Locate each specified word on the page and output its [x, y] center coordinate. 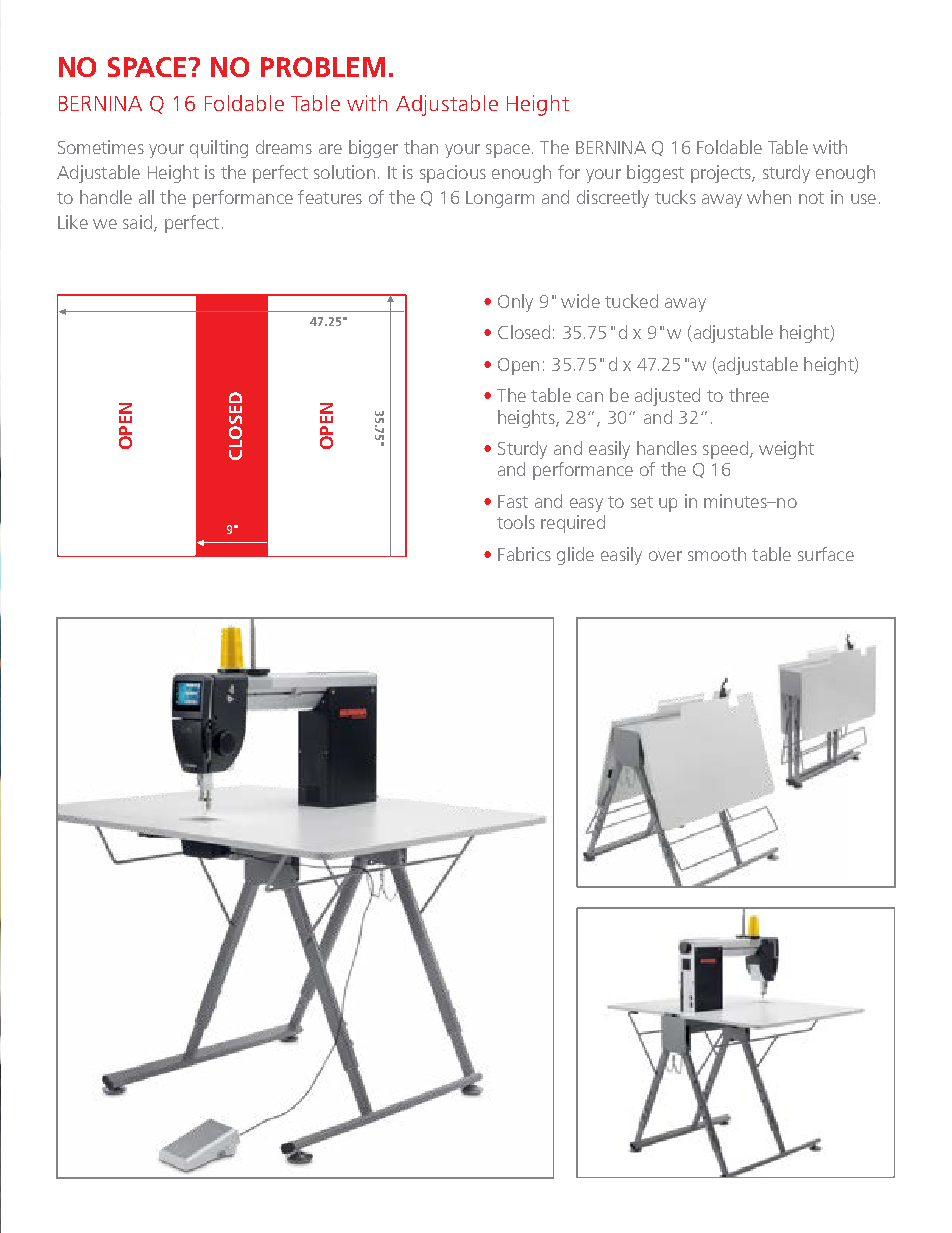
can [590, 397]
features [330, 197]
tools [516, 522]
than [421, 147]
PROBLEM [323, 67]
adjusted [667, 397]
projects [722, 174]
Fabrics [524, 554]
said [137, 222]
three [749, 395]
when [769, 197]
